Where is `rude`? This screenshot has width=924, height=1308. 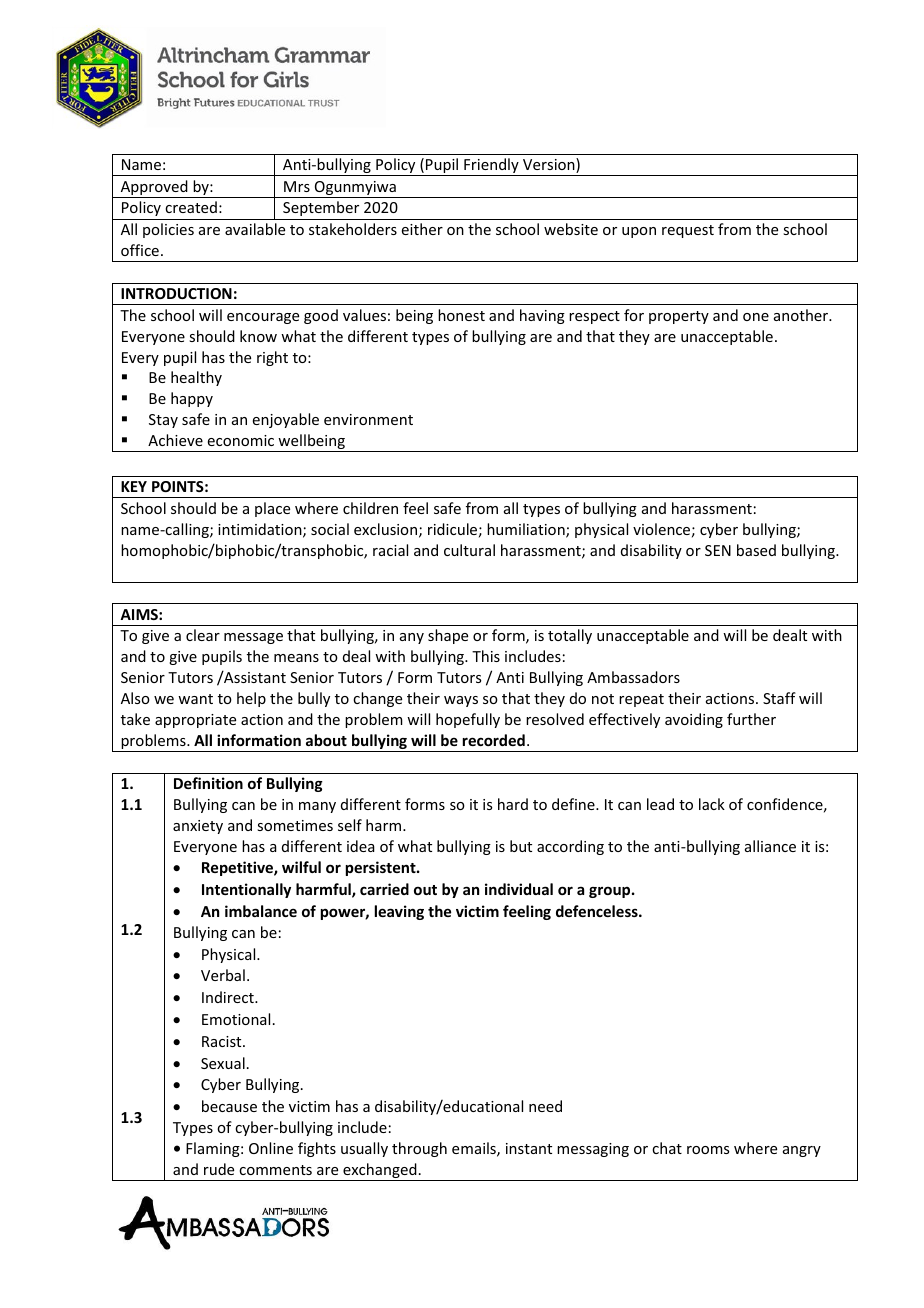 rude is located at coordinates (219, 1169).
